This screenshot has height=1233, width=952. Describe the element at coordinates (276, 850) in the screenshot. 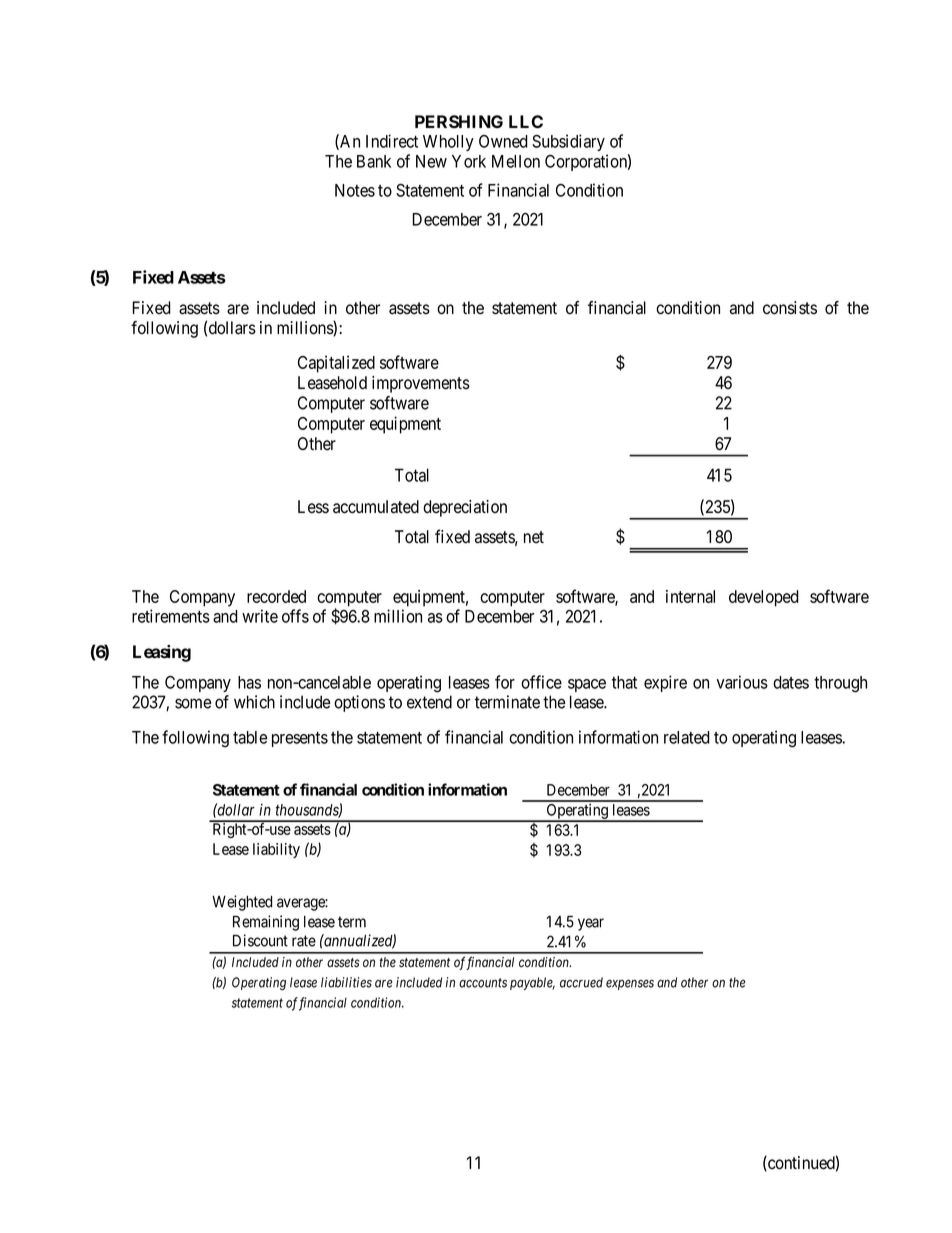

I see `liability` at that location.
